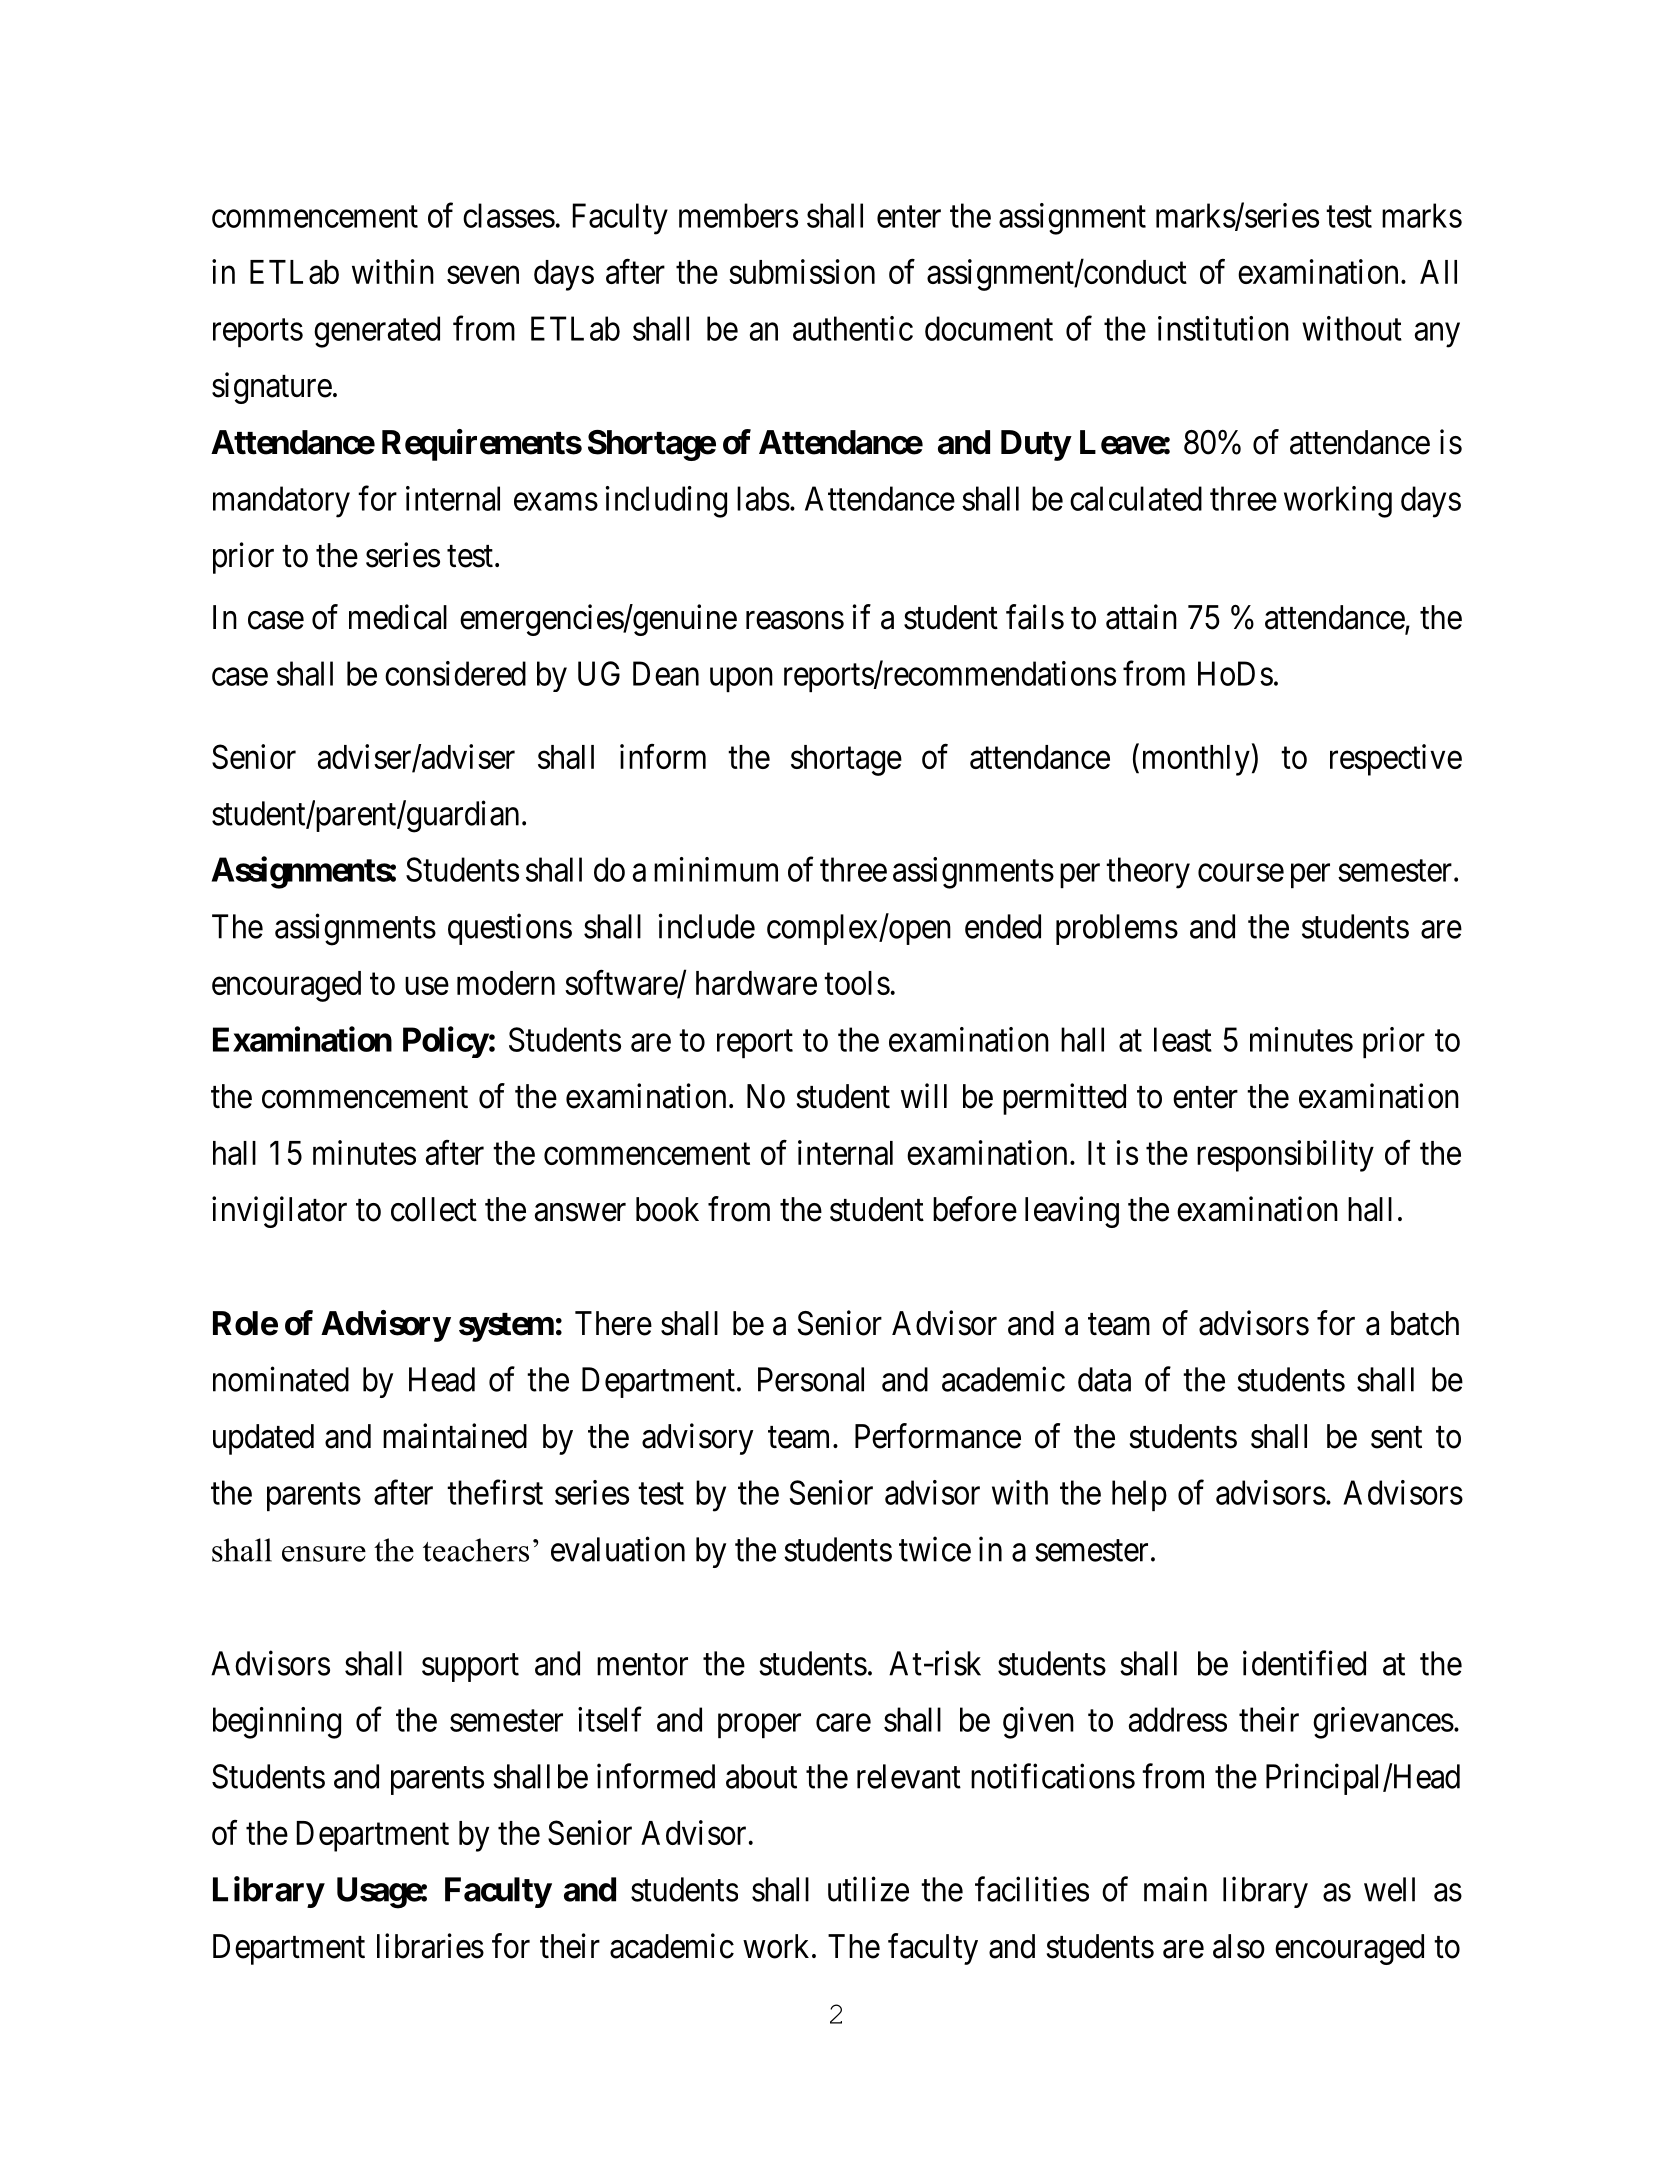 The width and height of the document is (1673, 2165). Describe the element at coordinates (455, 673) in the document. I see `considered` at that location.
